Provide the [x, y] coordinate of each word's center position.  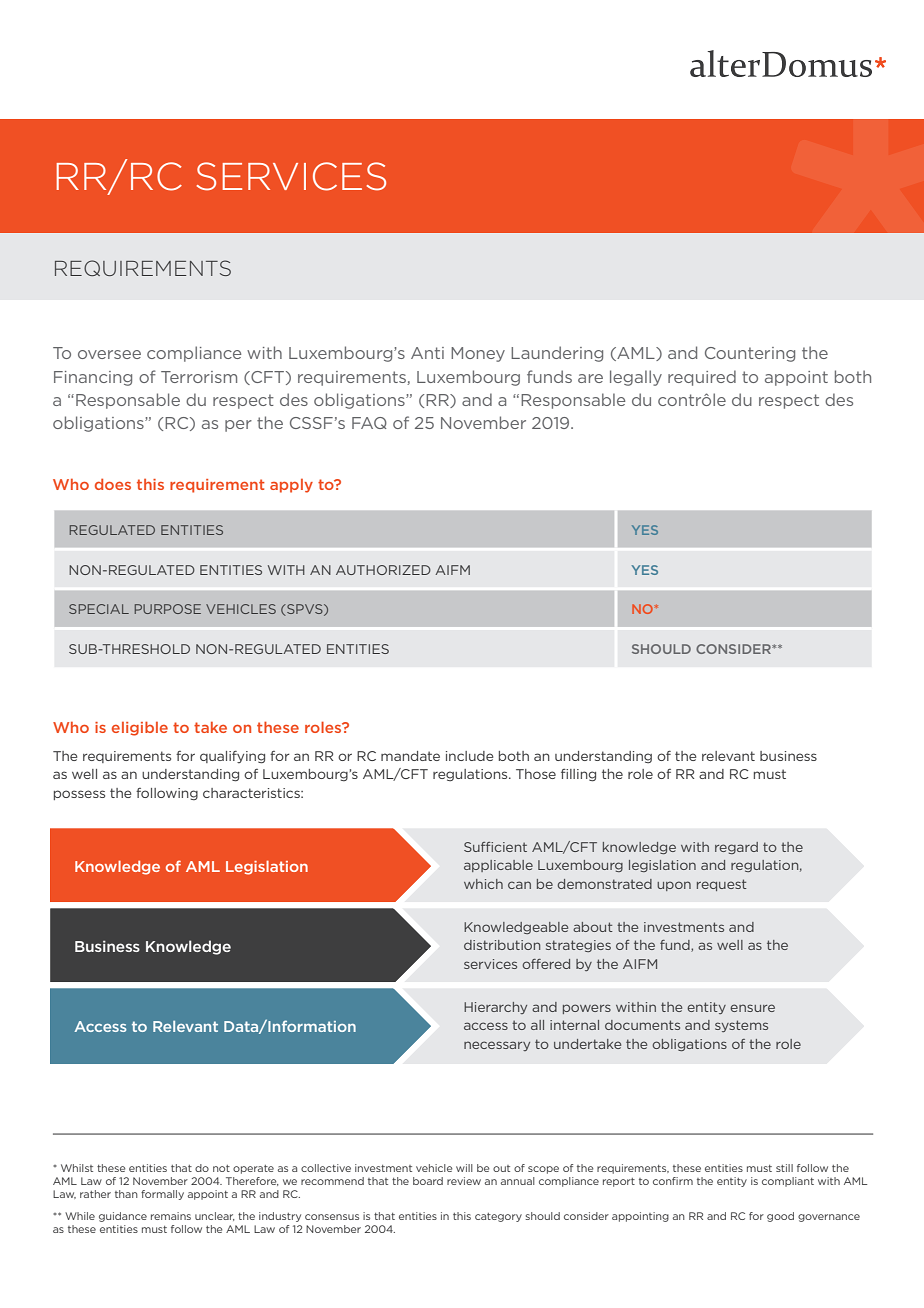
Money [478, 354]
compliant [788, 1182]
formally [162, 1195]
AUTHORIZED [383, 570]
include [469, 756]
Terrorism [199, 377]
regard [736, 848]
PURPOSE [168, 609]
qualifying [232, 757]
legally [636, 378]
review [464, 1181]
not [221, 1168]
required [702, 378]
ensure [752, 1008]
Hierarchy [495, 1008]
